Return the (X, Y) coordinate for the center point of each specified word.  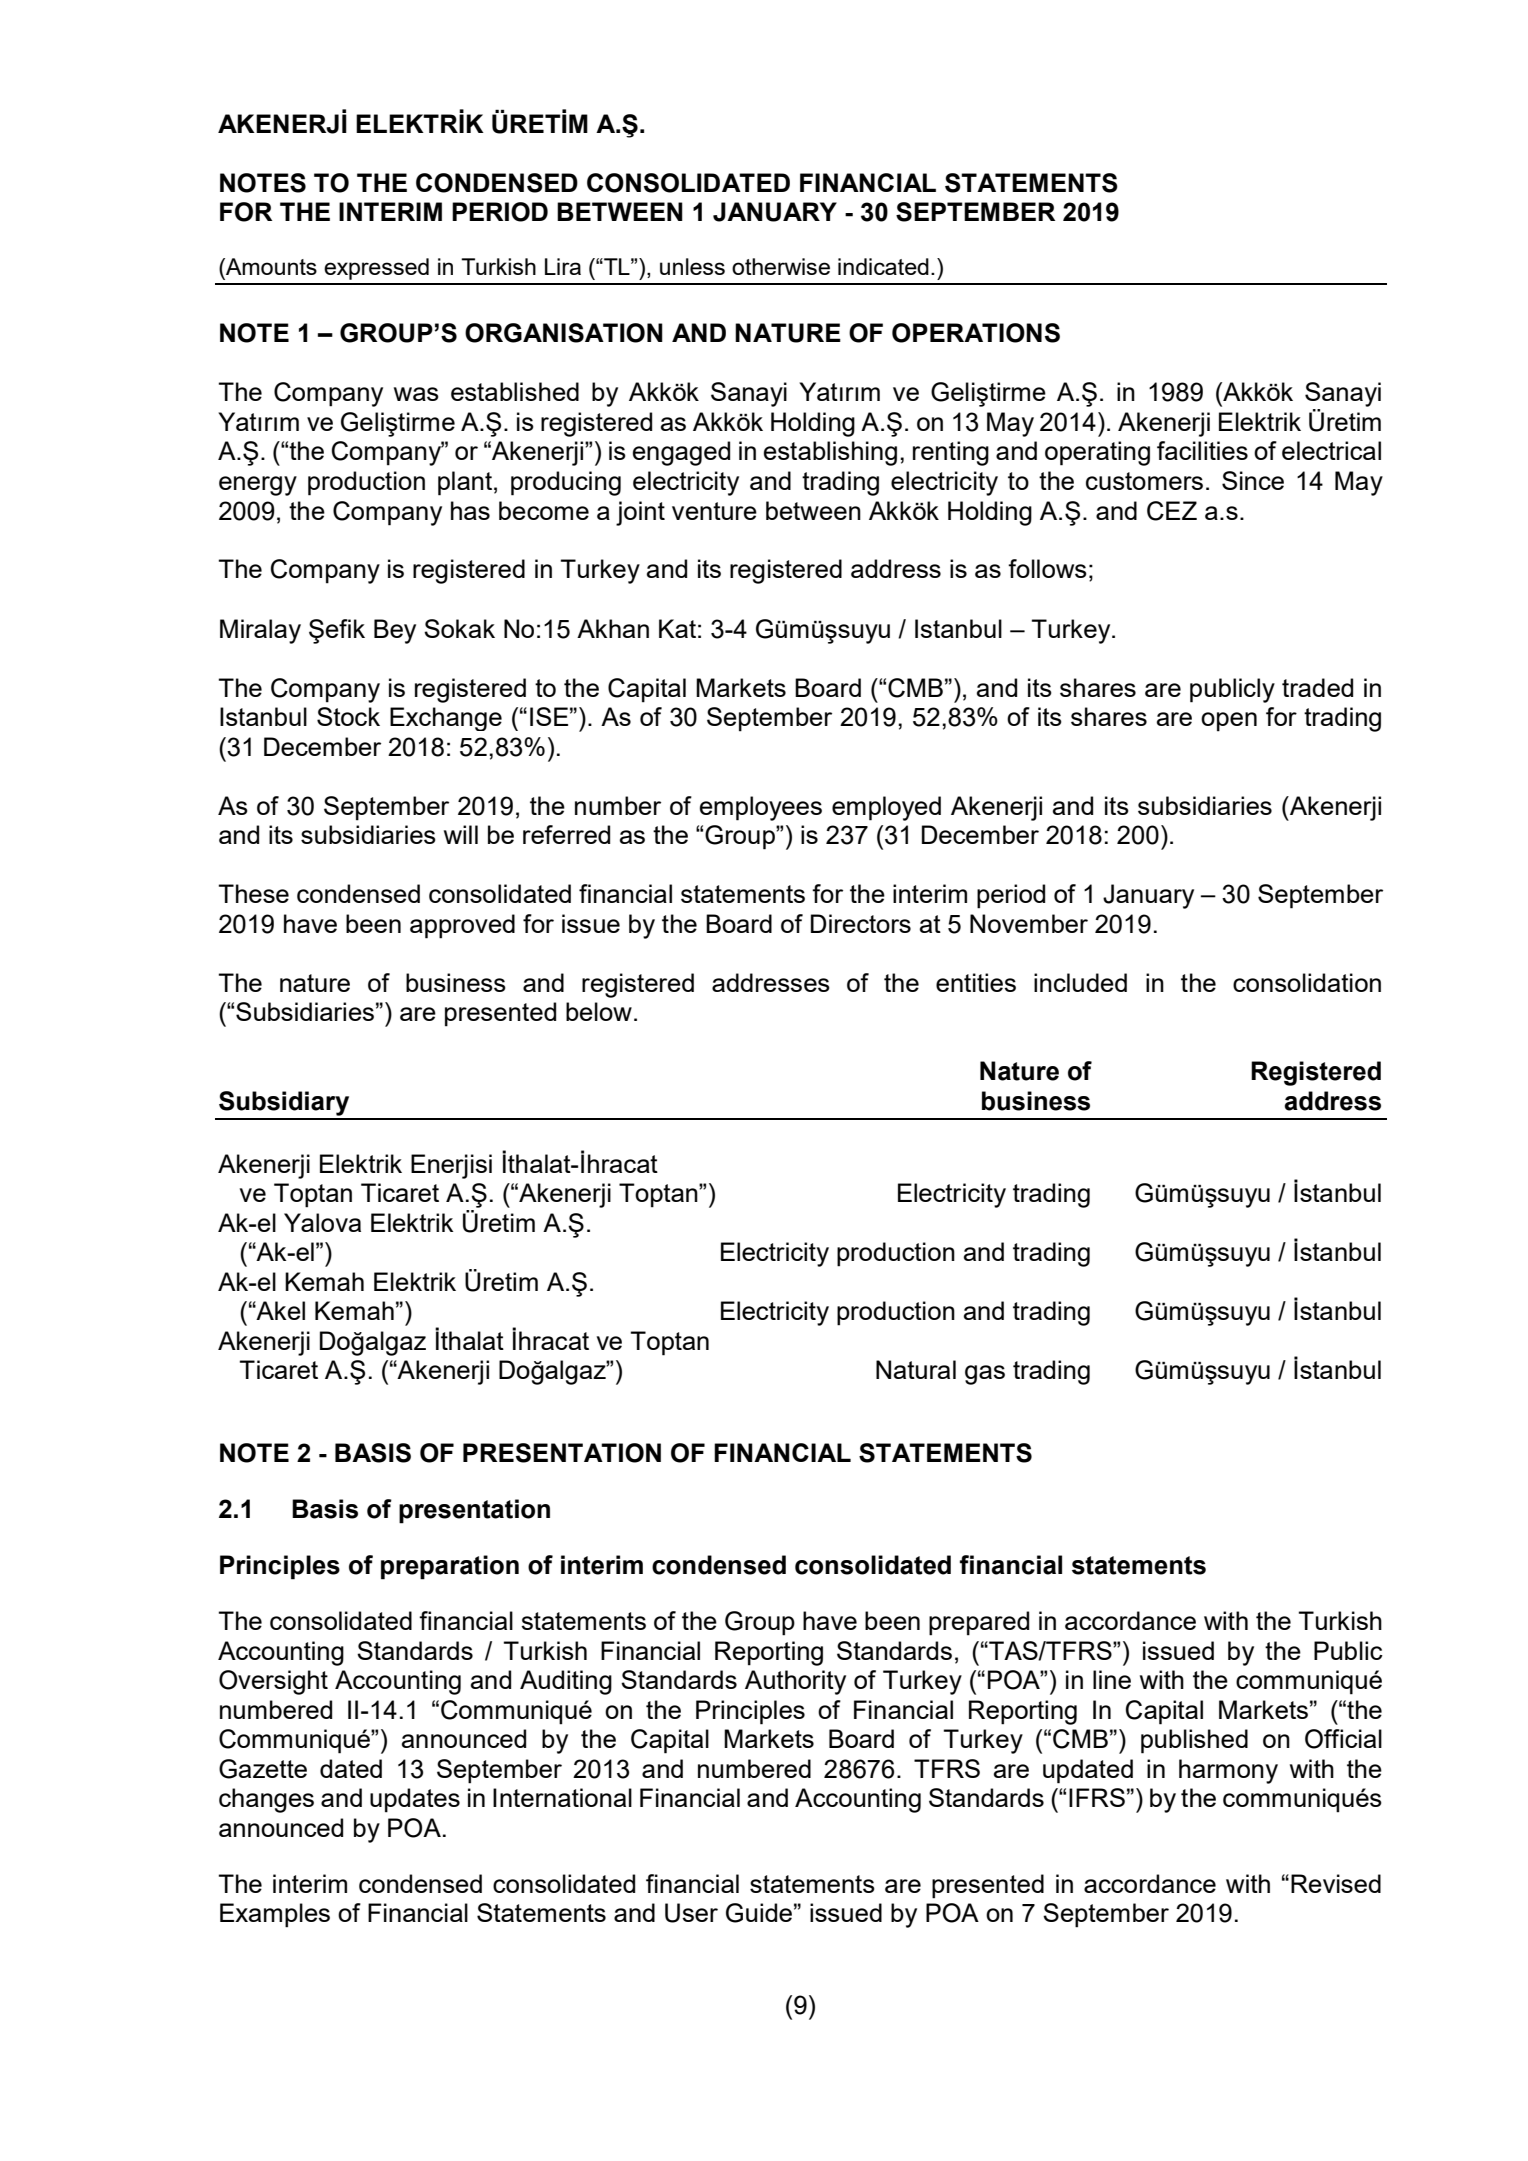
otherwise (781, 266)
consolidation (1307, 982)
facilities (1202, 450)
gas (985, 1375)
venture (714, 511)
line (1112, 1679)
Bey (395, 631)
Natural (916, 1369)
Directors (861, 923)
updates (415, 1800)
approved (462, 926)
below (599, 1011)
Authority (795, 1682)
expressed (376, 269)
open (1229, 722)
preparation (450, 1567)
